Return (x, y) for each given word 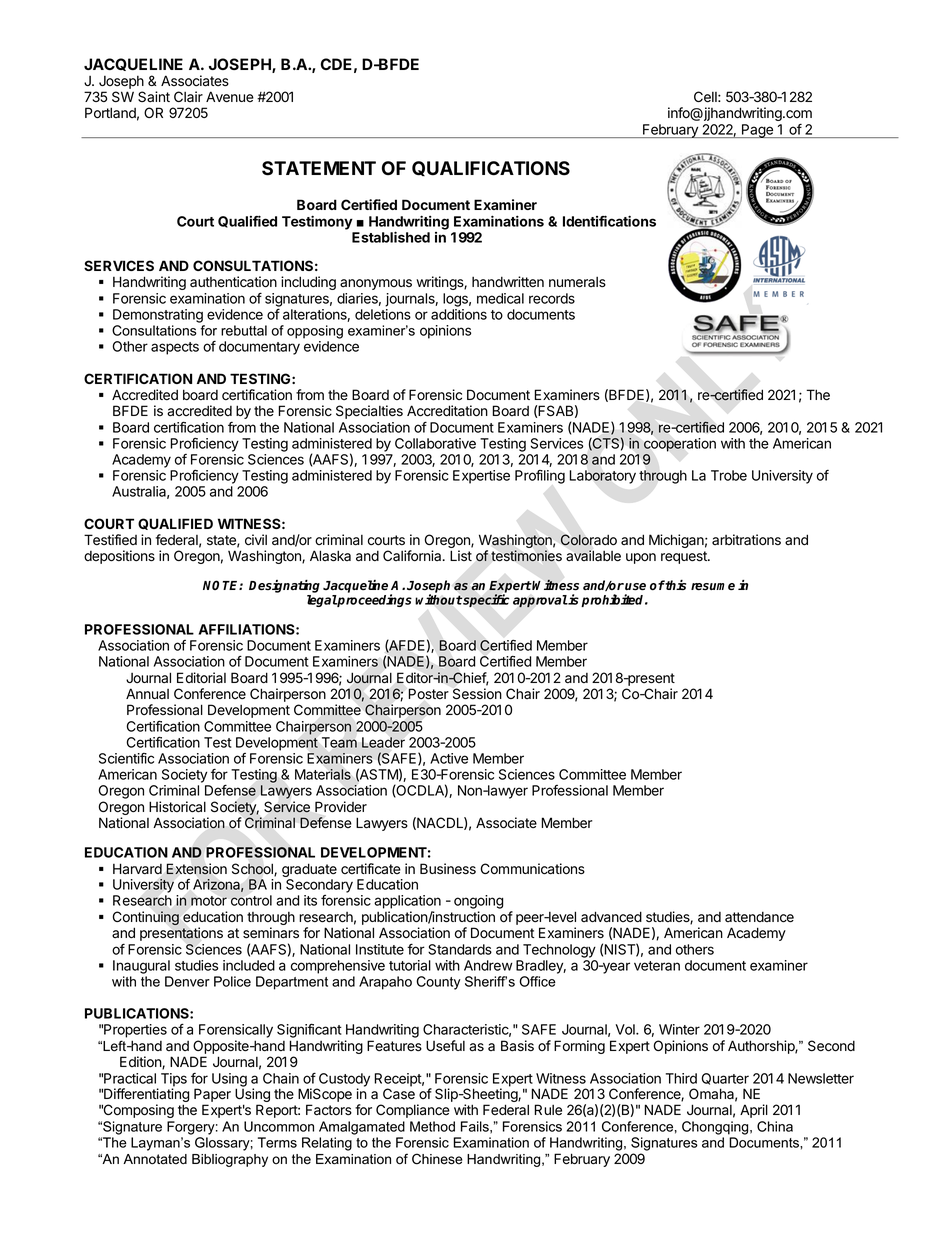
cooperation (680, 445)
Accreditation (447, 411)
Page (757, 131)
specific (486, 600)
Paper (212, 1096)
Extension (196, 869)
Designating (284, 586)
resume (713, 587)
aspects (175, 348)
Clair (188, 96)
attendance (759, 917)
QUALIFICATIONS (491, 168)
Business (448, 869)
